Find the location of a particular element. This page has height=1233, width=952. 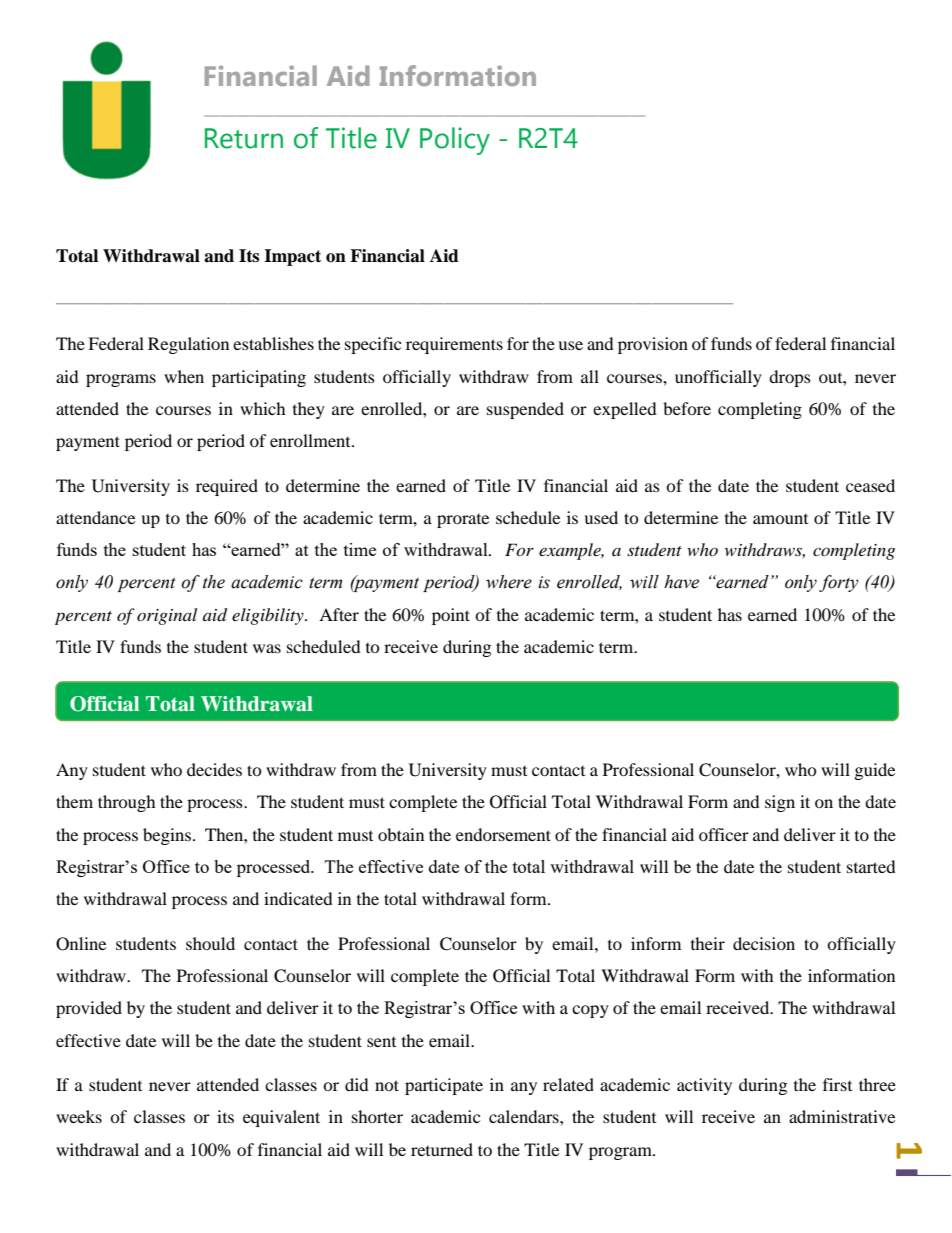

endorsement is located at coordinates (503, 834).
